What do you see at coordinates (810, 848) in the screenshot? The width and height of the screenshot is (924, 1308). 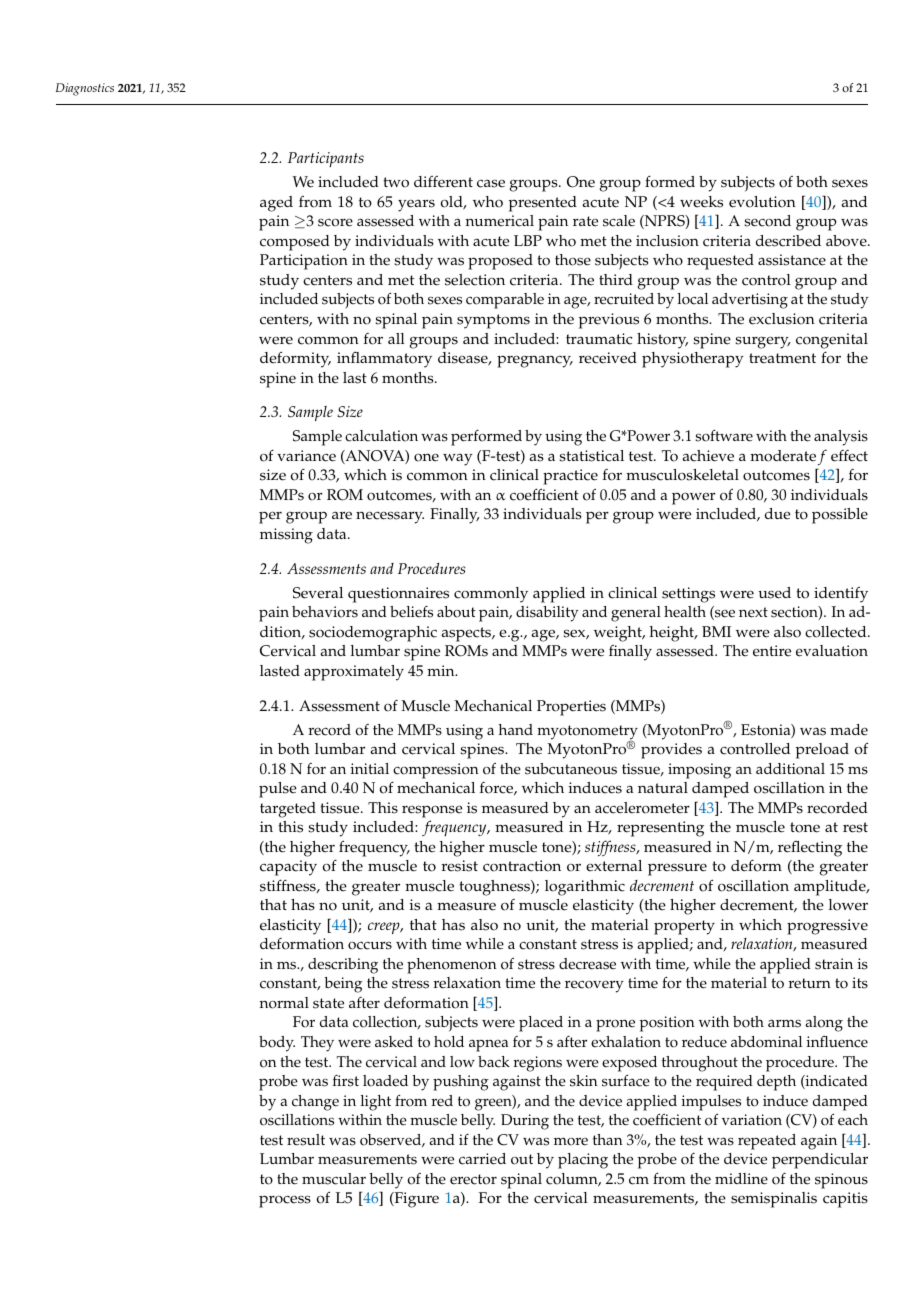 I see `reflecting` at bounding box center [810, 848].
